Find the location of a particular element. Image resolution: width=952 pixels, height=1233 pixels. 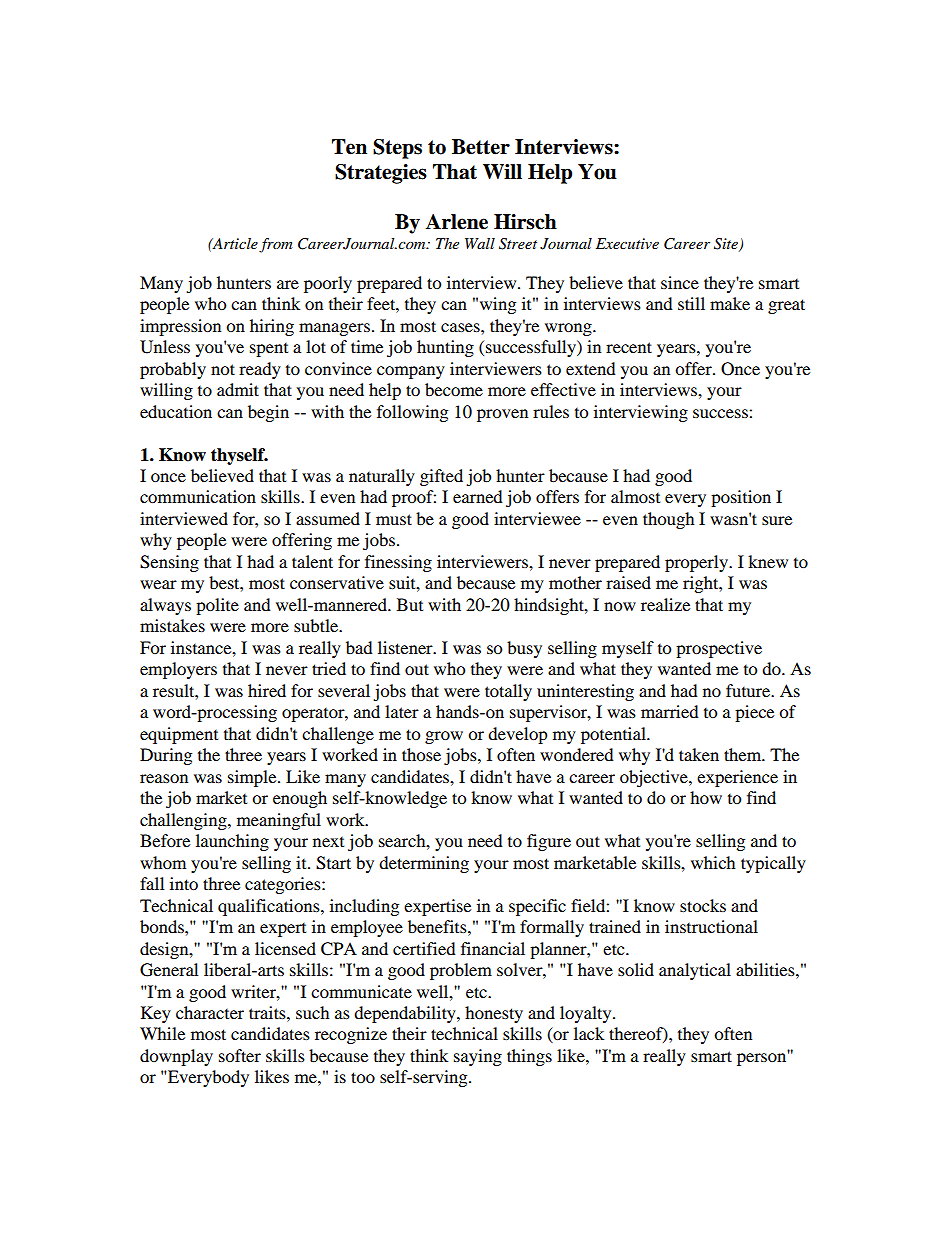

polite is located at coordinates (217, 606).
